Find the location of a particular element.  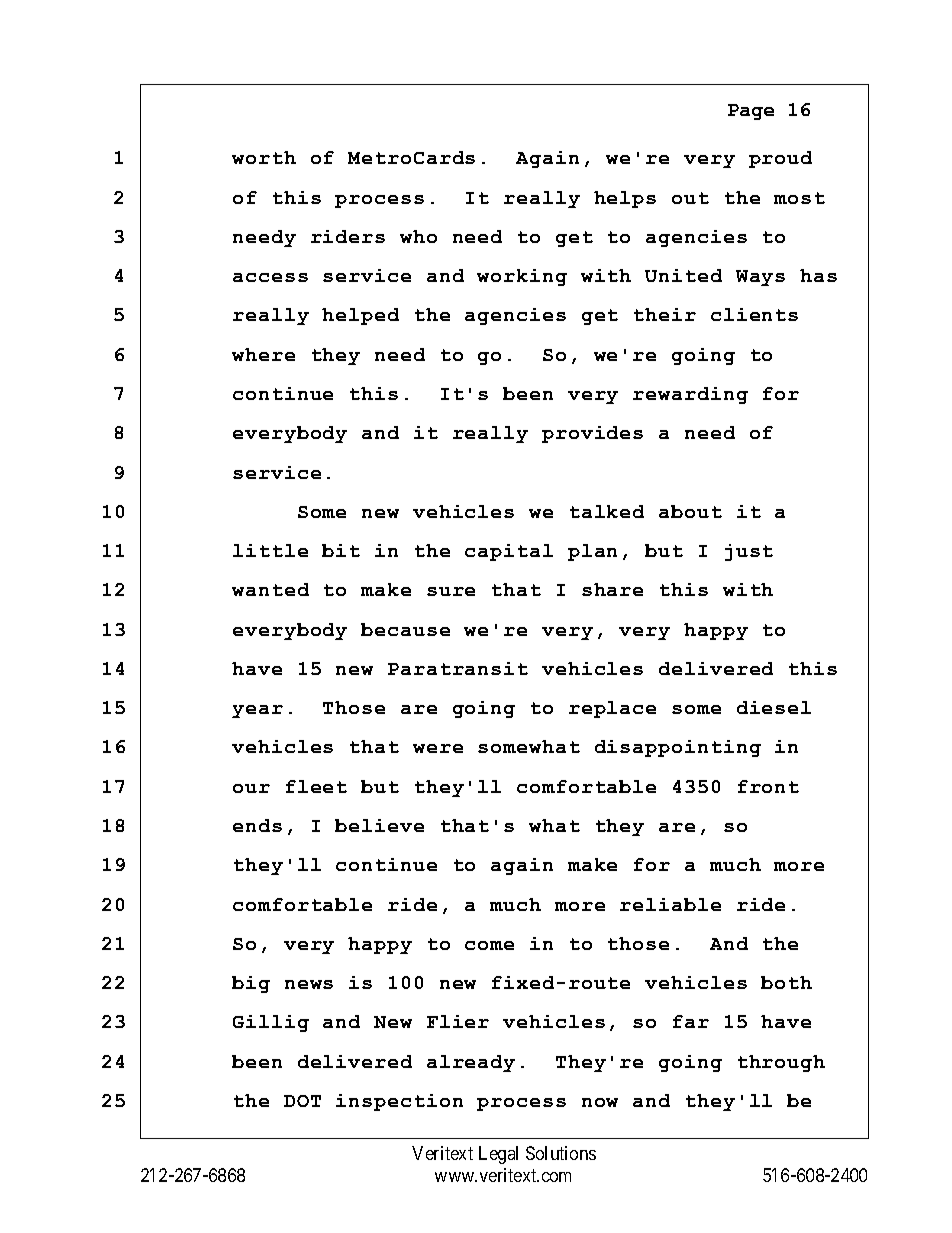

worth is located at coordinates (264, 157).
